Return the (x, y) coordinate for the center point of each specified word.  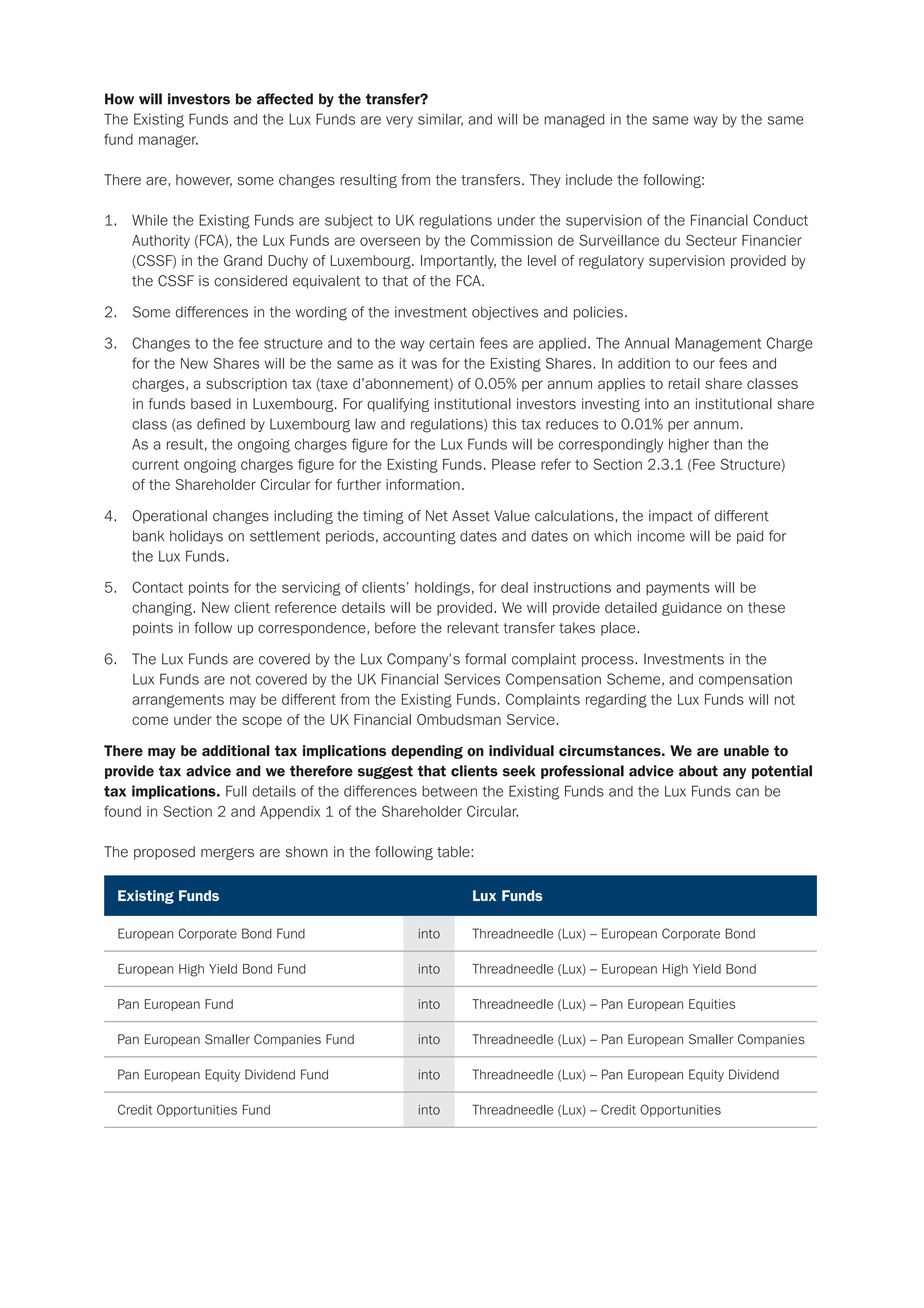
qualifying (398, 405)
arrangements (178, 701)
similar (440, 120)
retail (684, 383)
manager (168, 141)
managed (574, 121)
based (211, 404)
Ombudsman (459, 719)
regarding (616, 701)
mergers (227, 854)
